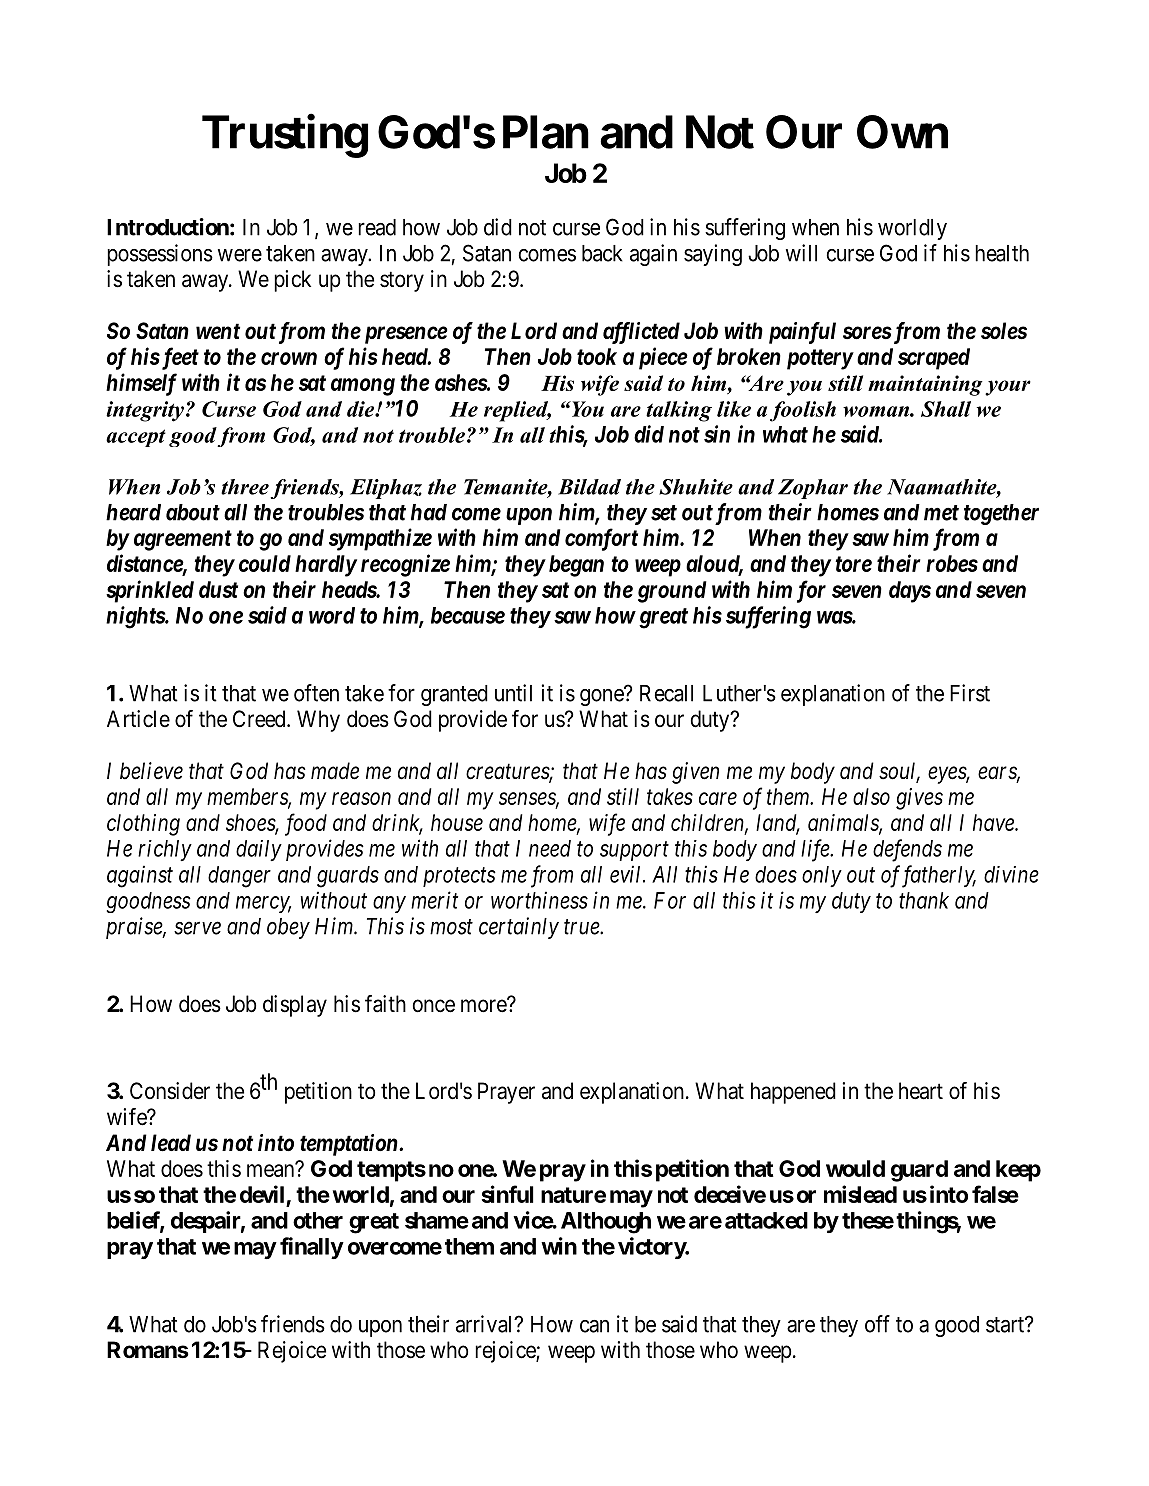 The height and width of the image is (1486, 1149). I want to click on about, so click(193, 512).
